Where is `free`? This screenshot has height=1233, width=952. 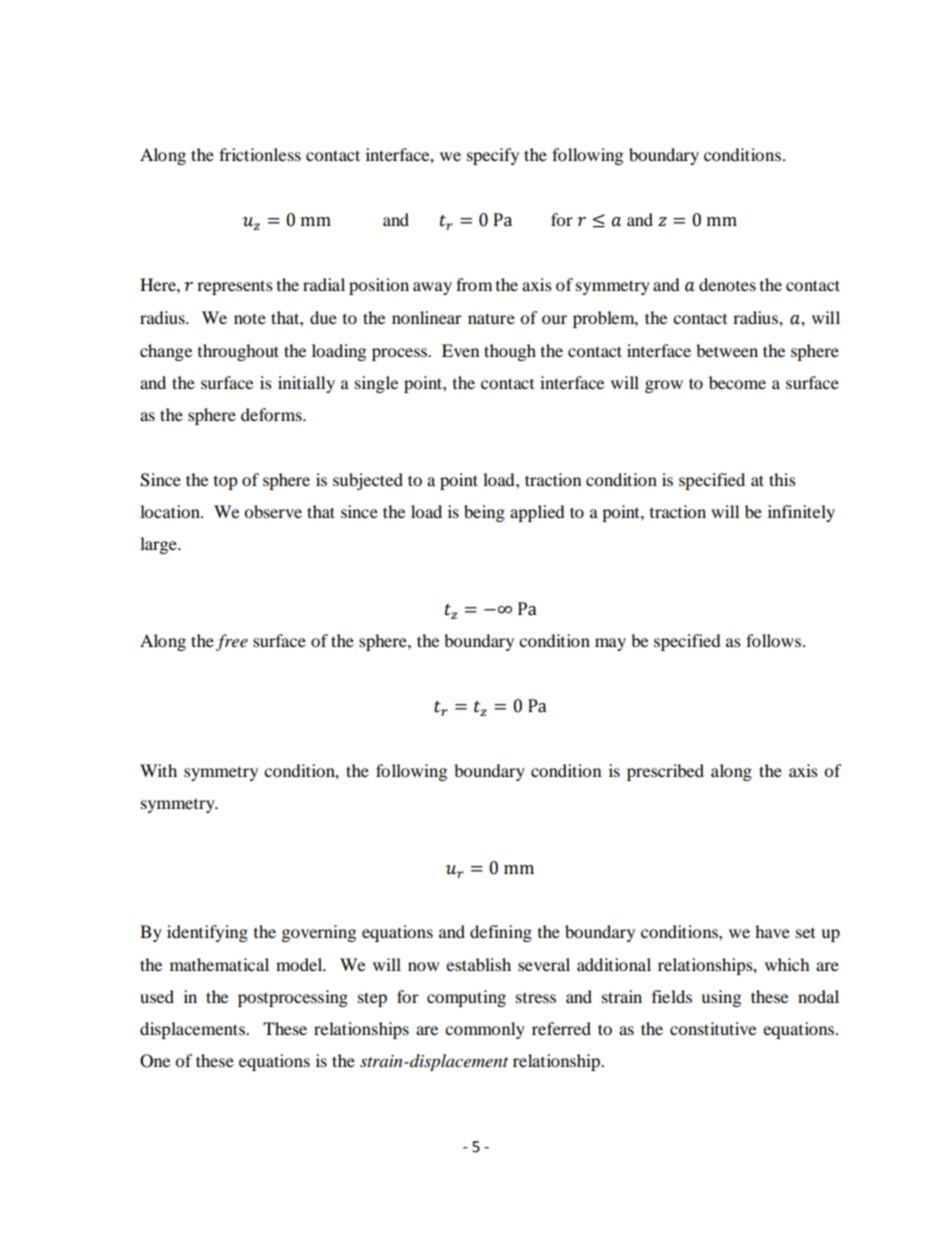
free is located at coordinates (232, 642).
